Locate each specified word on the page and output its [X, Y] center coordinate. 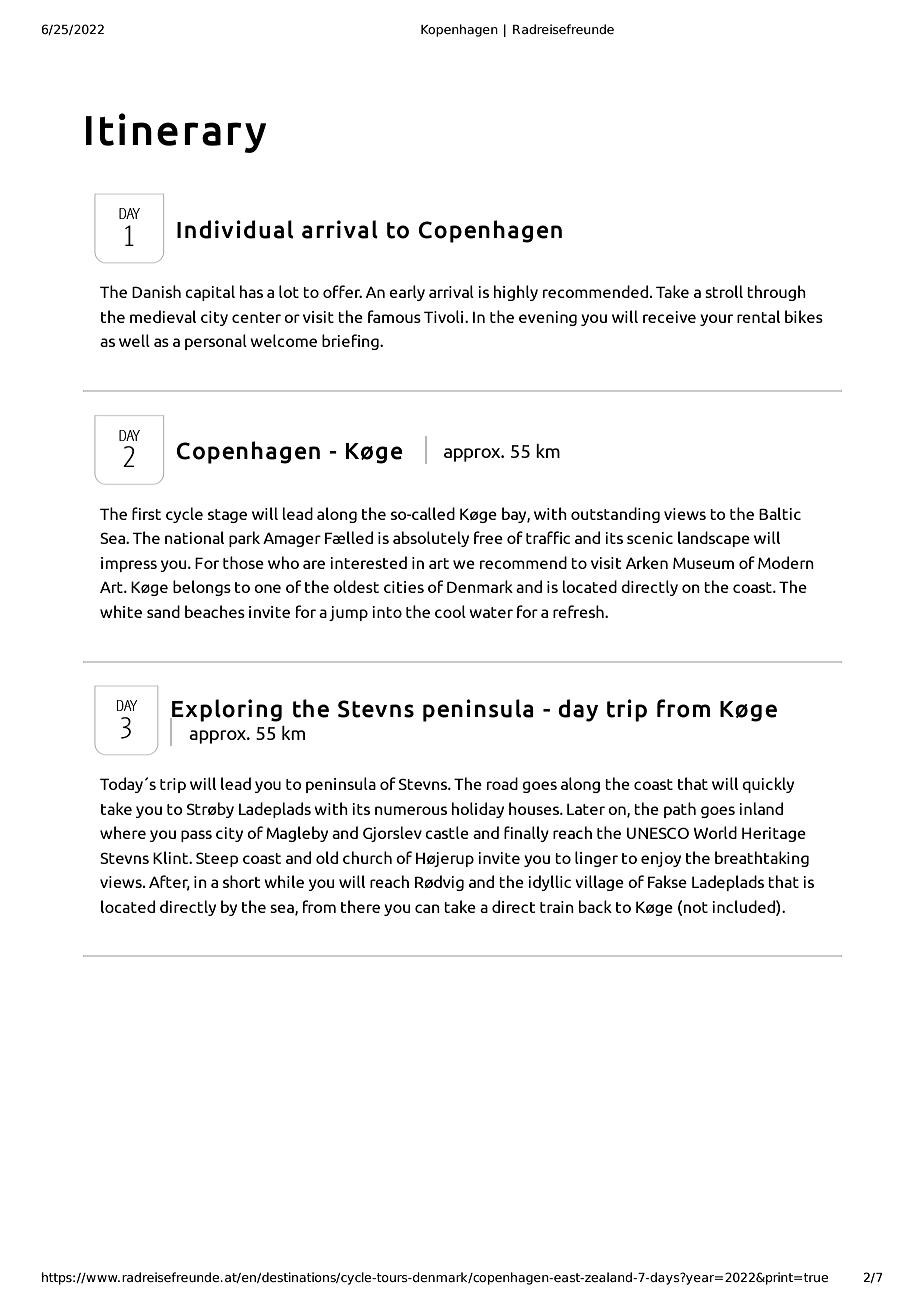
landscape [714, 539]
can [427, 908]
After [169, 883]
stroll [724, 291]
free [488, 537]
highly [516, 293]
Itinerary [176, 133]
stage [227, 516]
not [696, 907]
